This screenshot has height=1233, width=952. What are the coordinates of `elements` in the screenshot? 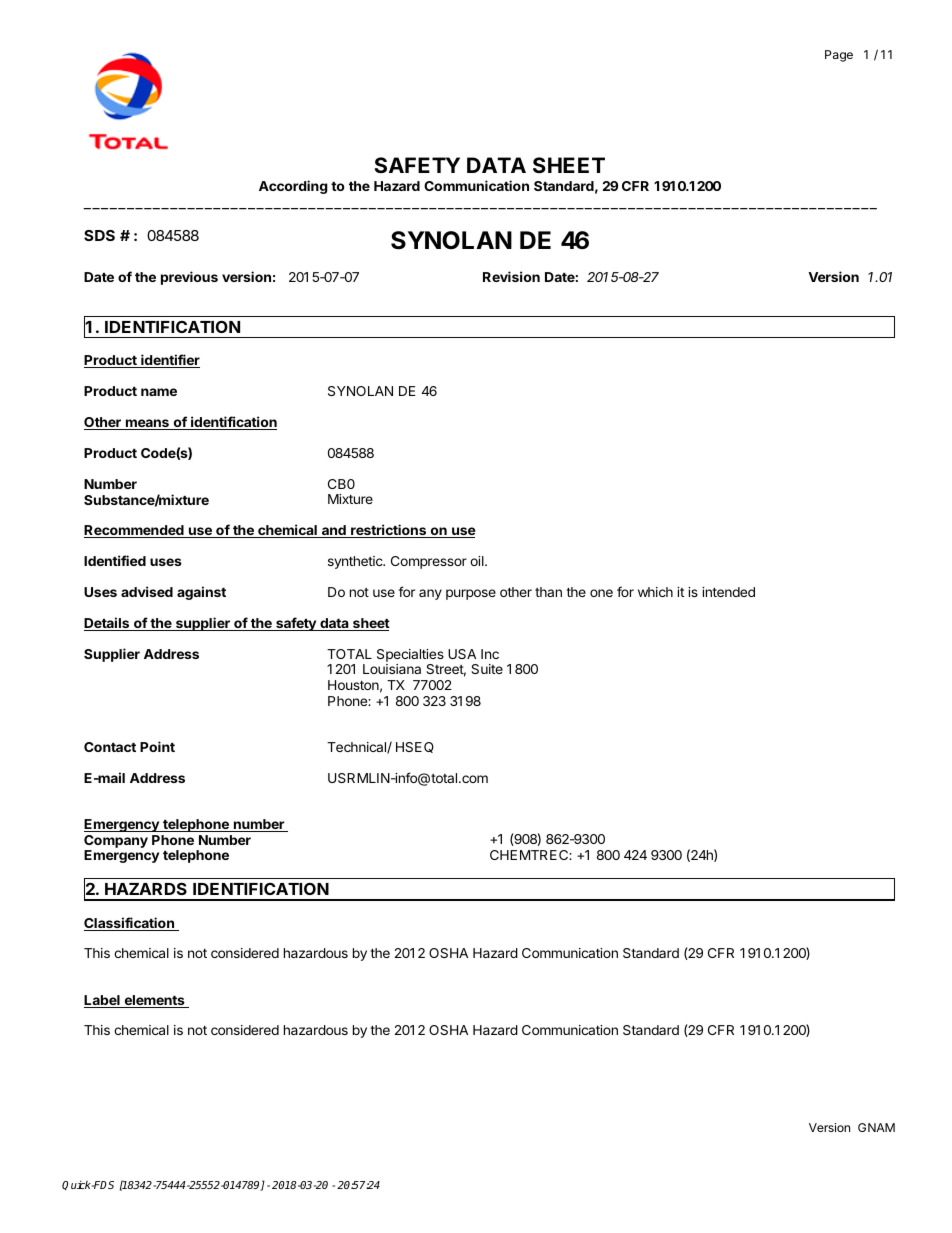 It's located at (154, 1001).
